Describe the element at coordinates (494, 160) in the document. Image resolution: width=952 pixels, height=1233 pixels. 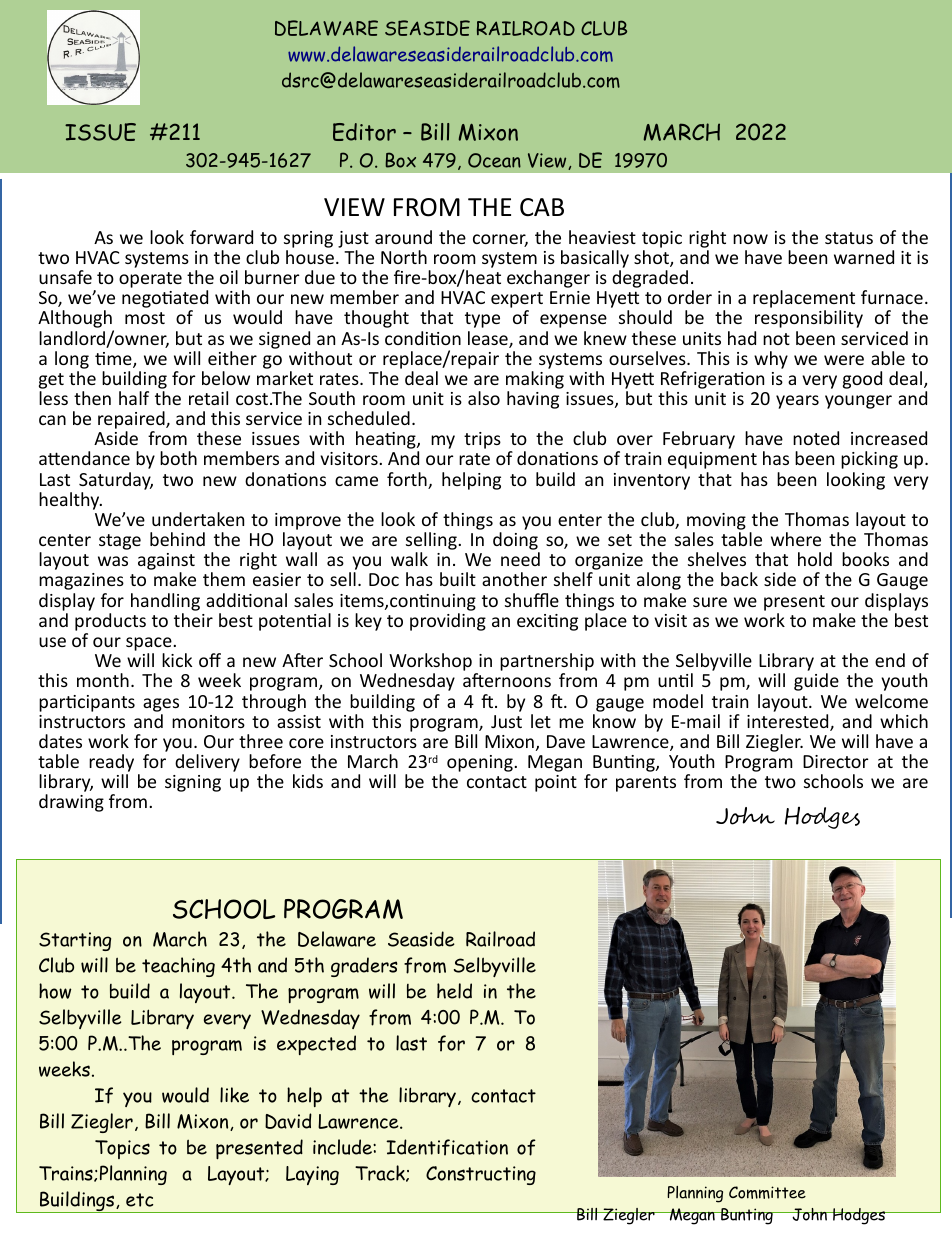
I see `Ocean` at that location.
